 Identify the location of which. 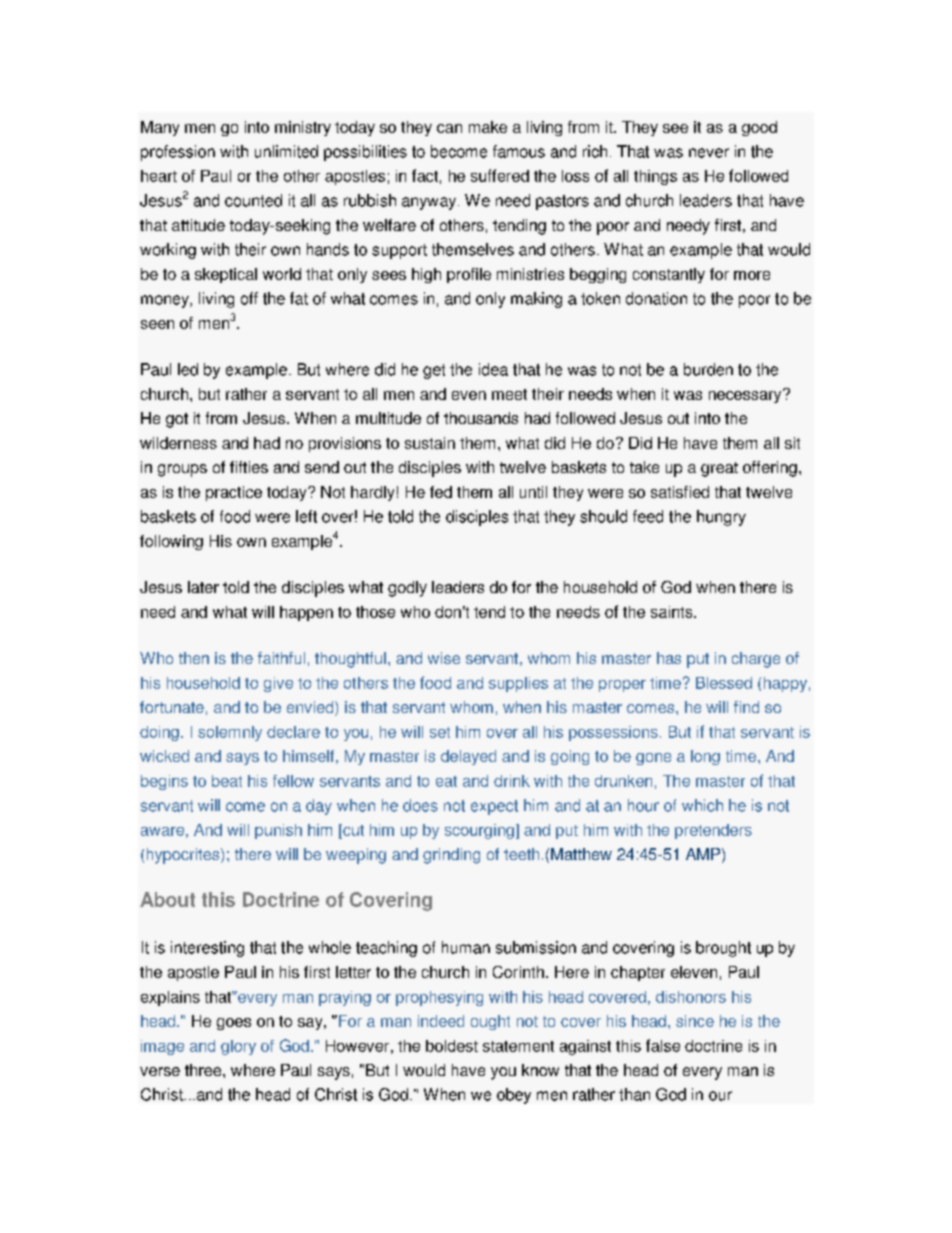
(702, 805).
